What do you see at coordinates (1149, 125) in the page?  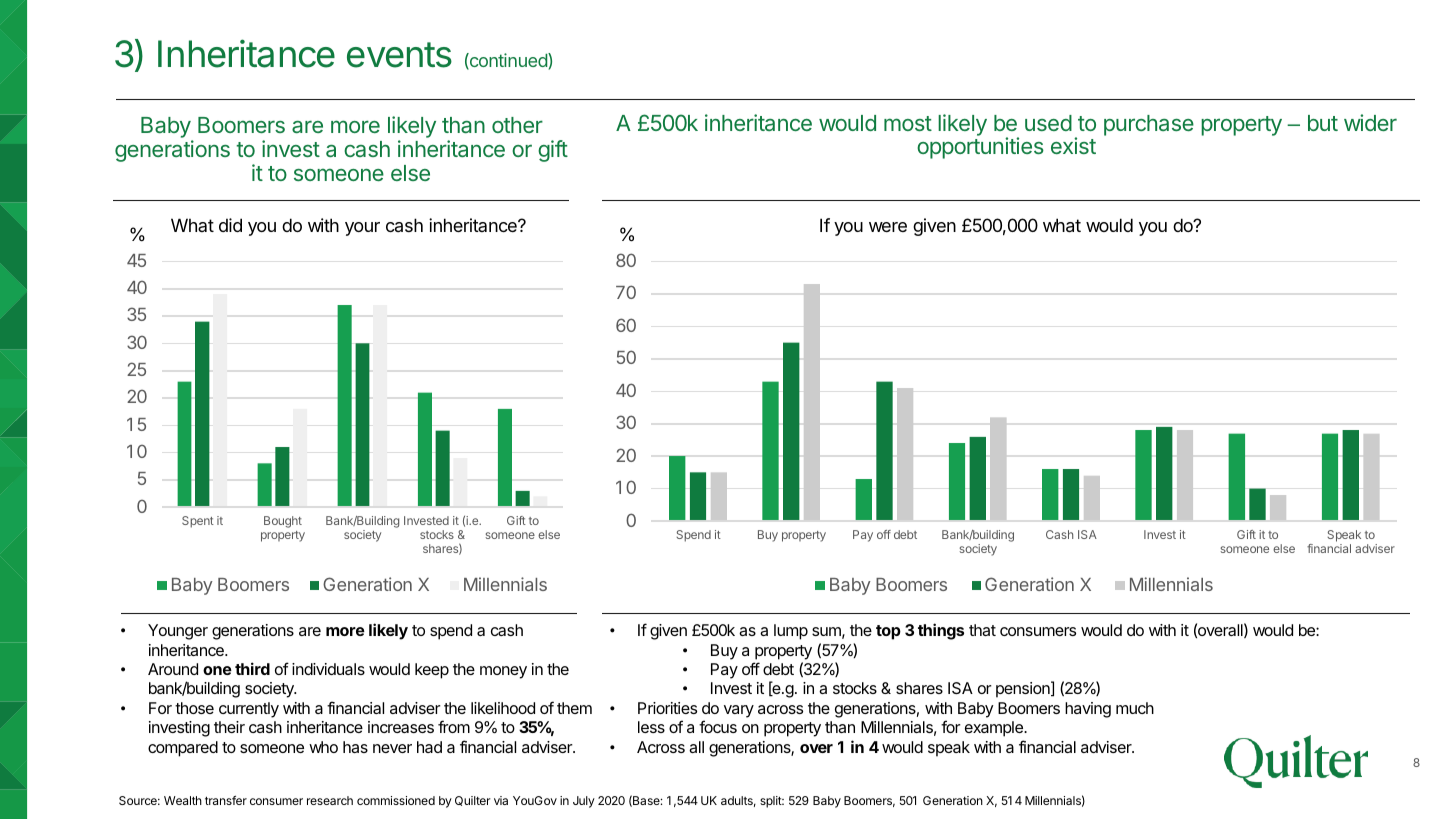 I see `purchase` at bounding box center [1149, 125].
